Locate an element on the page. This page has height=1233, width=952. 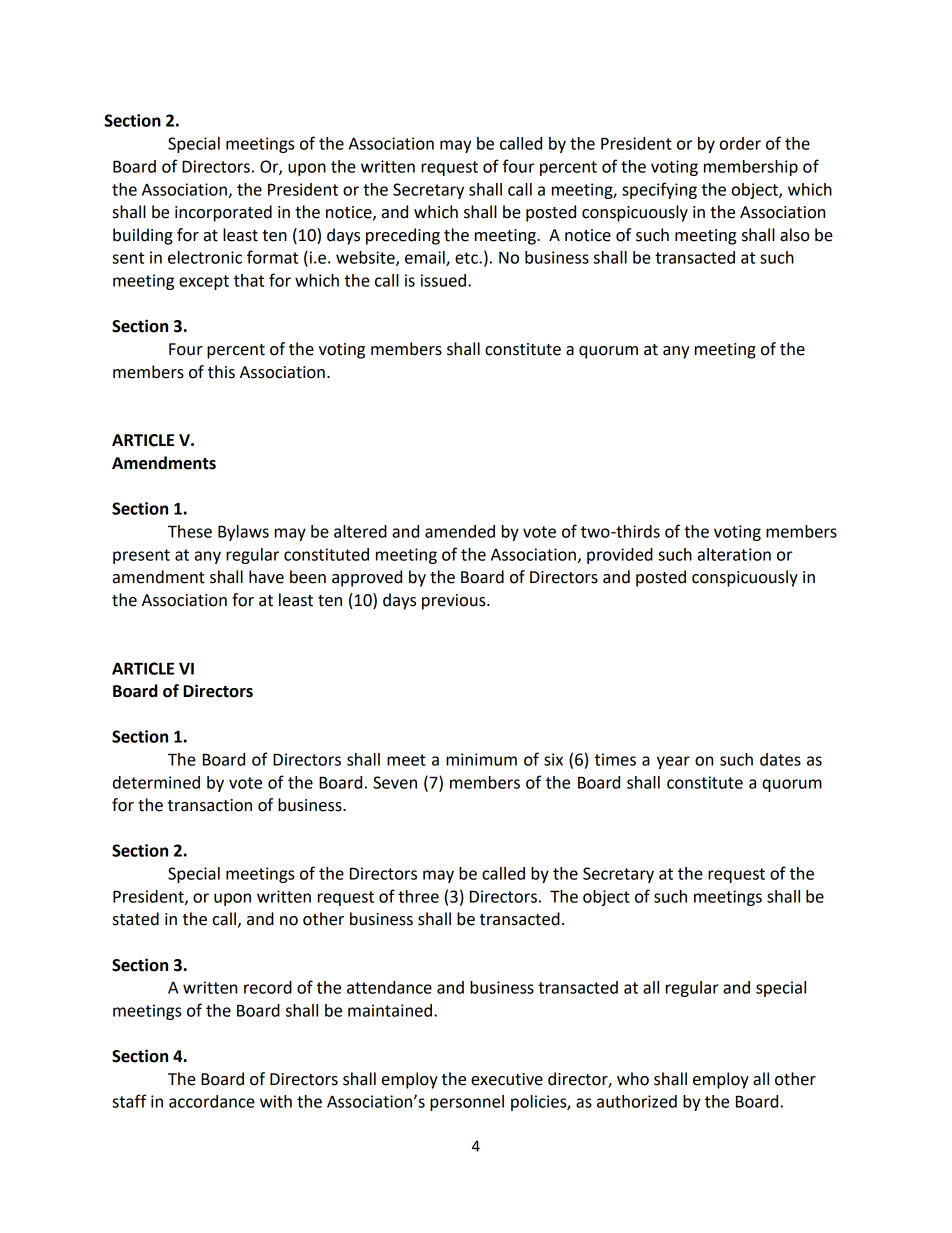
transaction is located at coordinates (210, 805).
